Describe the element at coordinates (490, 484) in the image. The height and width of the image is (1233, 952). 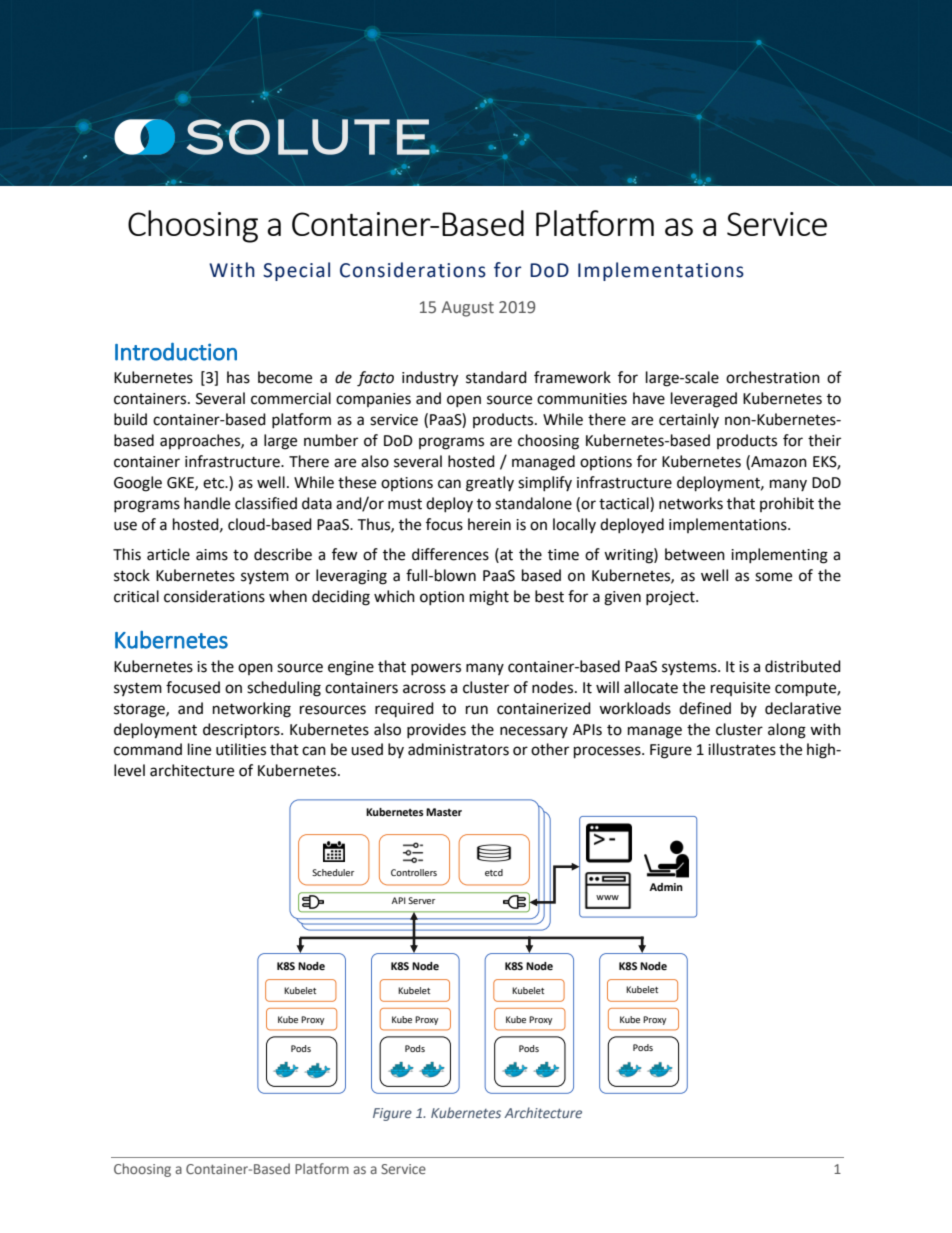
I see `greatly` at that location.
